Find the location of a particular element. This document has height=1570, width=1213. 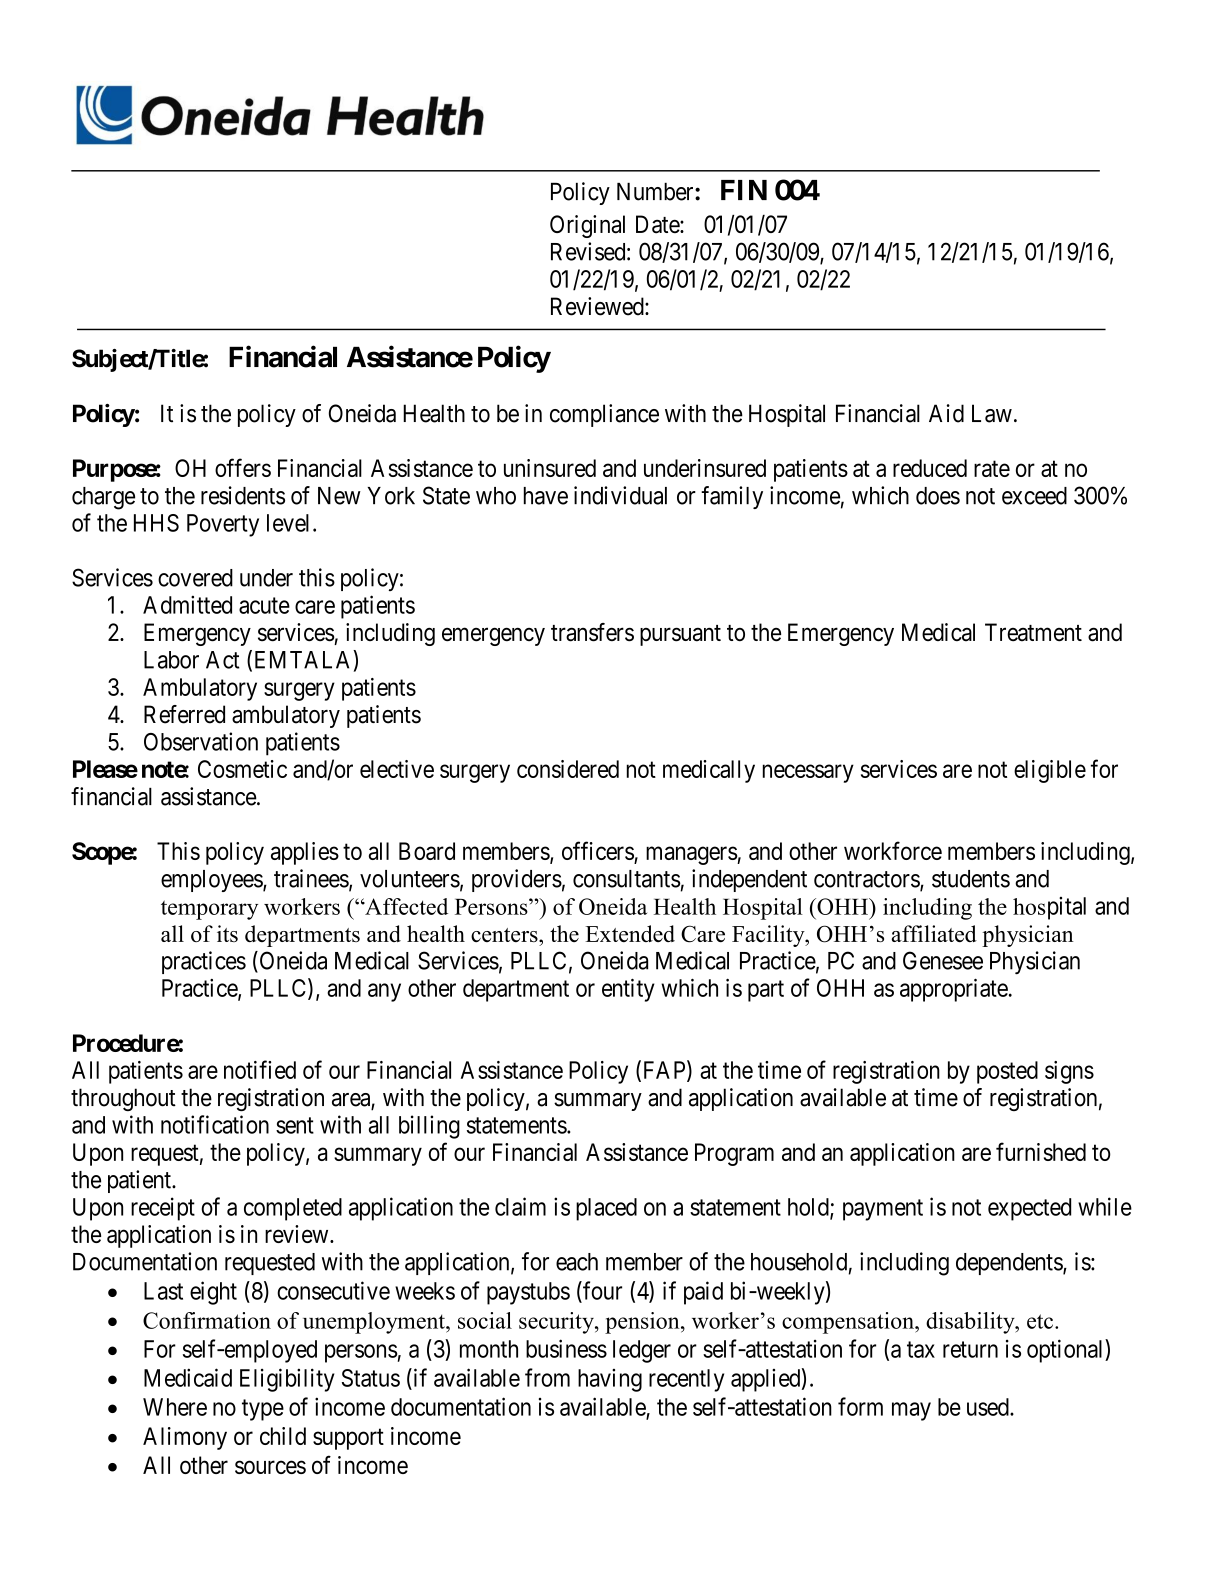

type is located at coordinates (263, 1410).
